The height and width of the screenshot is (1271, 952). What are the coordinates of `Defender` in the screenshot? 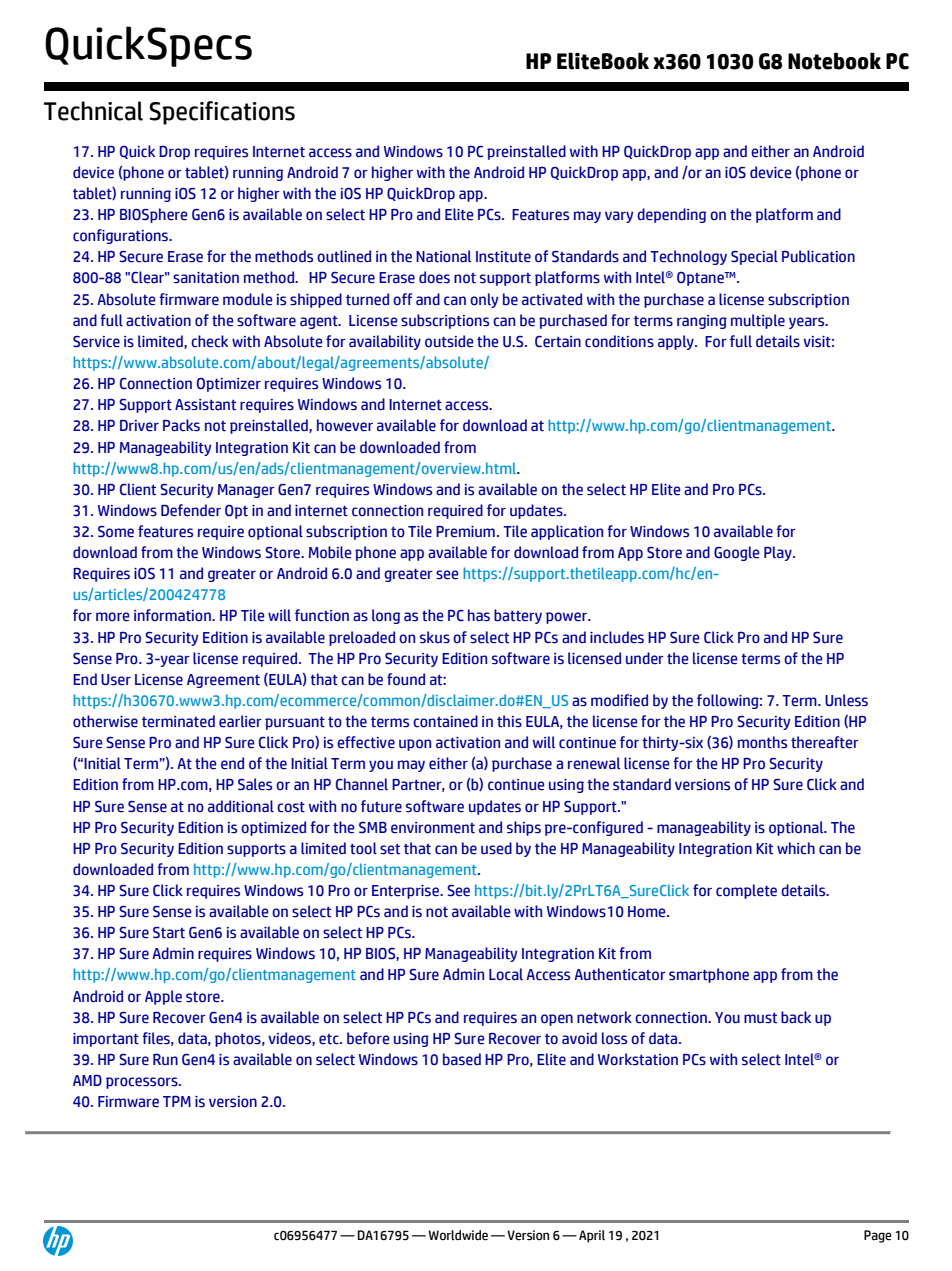 It's located at (191, 510).
